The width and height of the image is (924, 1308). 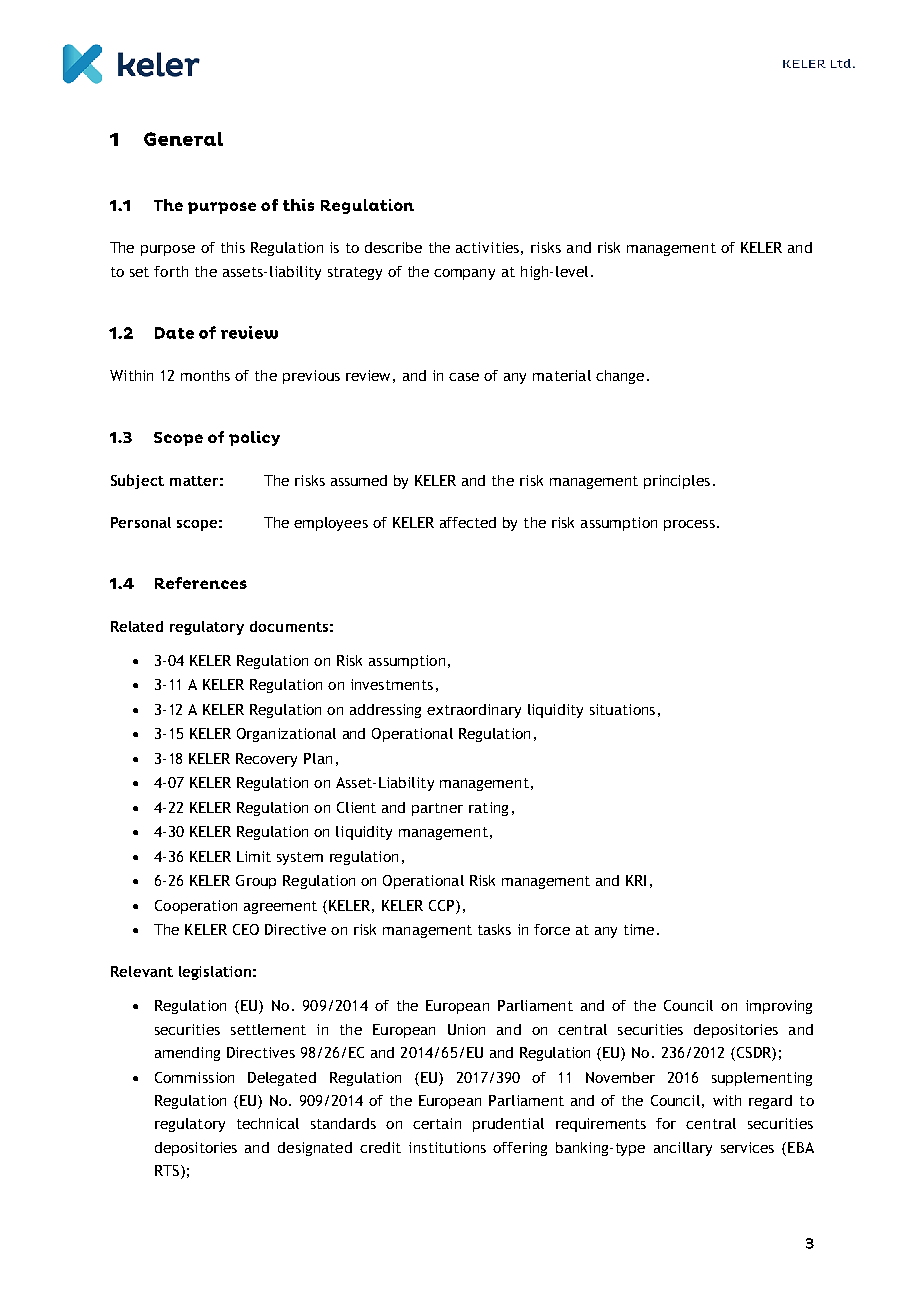 What do you see at coordinates (677, 482) in the image?
I see `principles` at bounding box center [677, 482].
